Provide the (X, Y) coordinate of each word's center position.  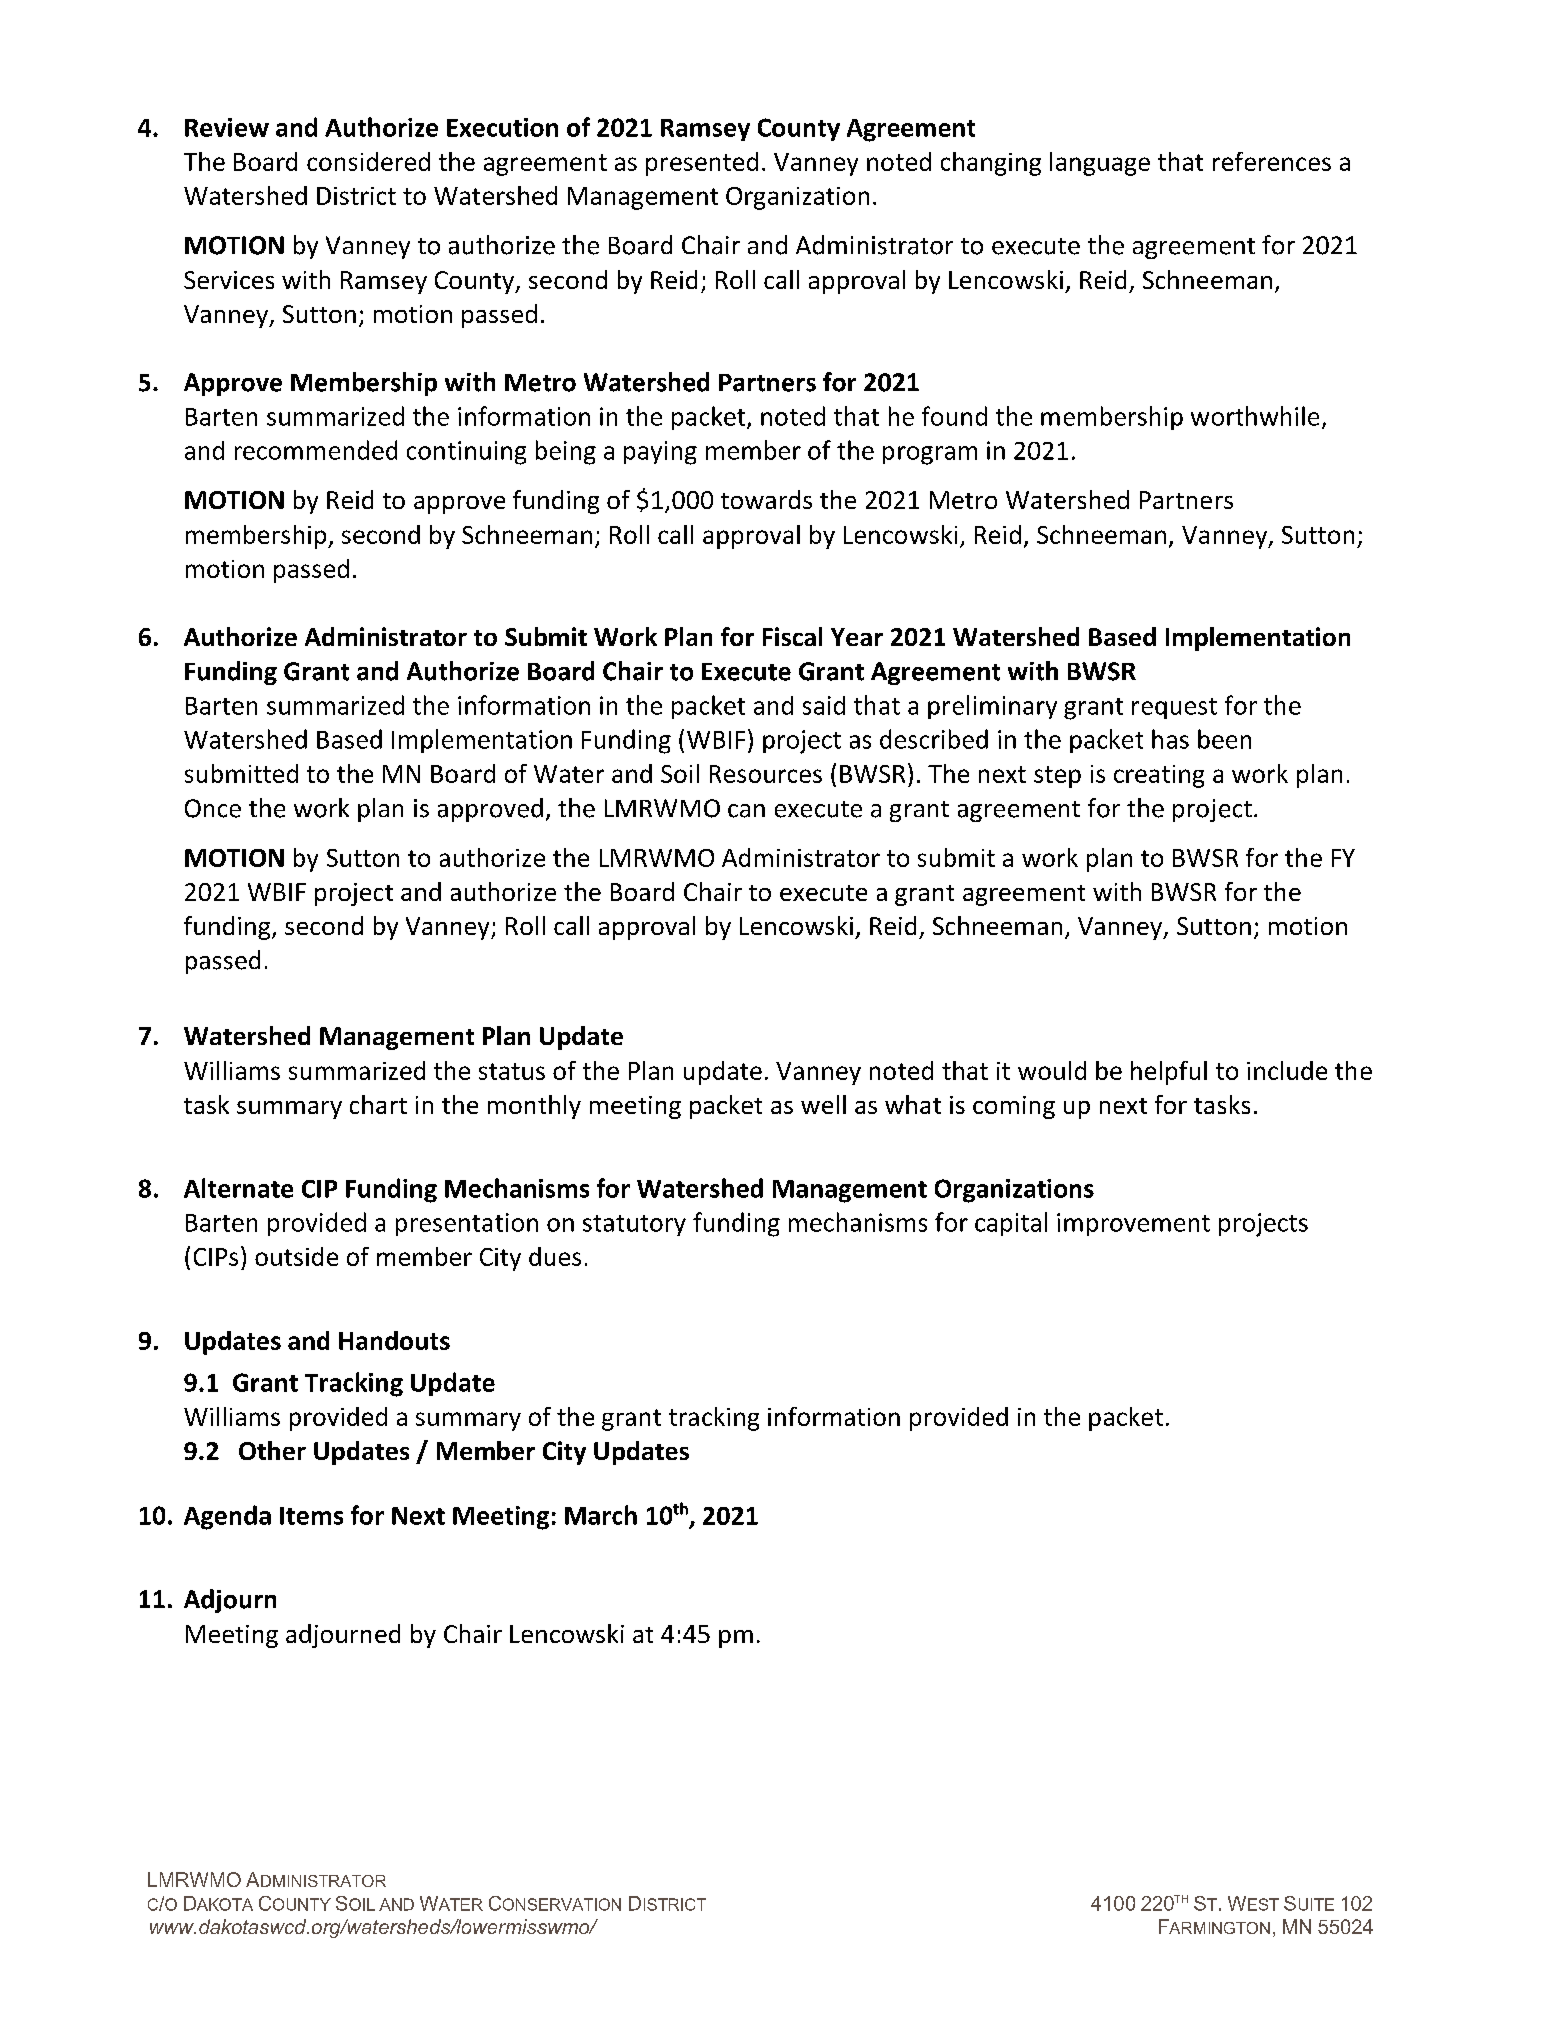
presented (702, 164)
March (601, 1515)
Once (213, 808)
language (1100, 164)
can (746, 811)
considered (368, 161)
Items (311, 1516)
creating (1159, 776)
